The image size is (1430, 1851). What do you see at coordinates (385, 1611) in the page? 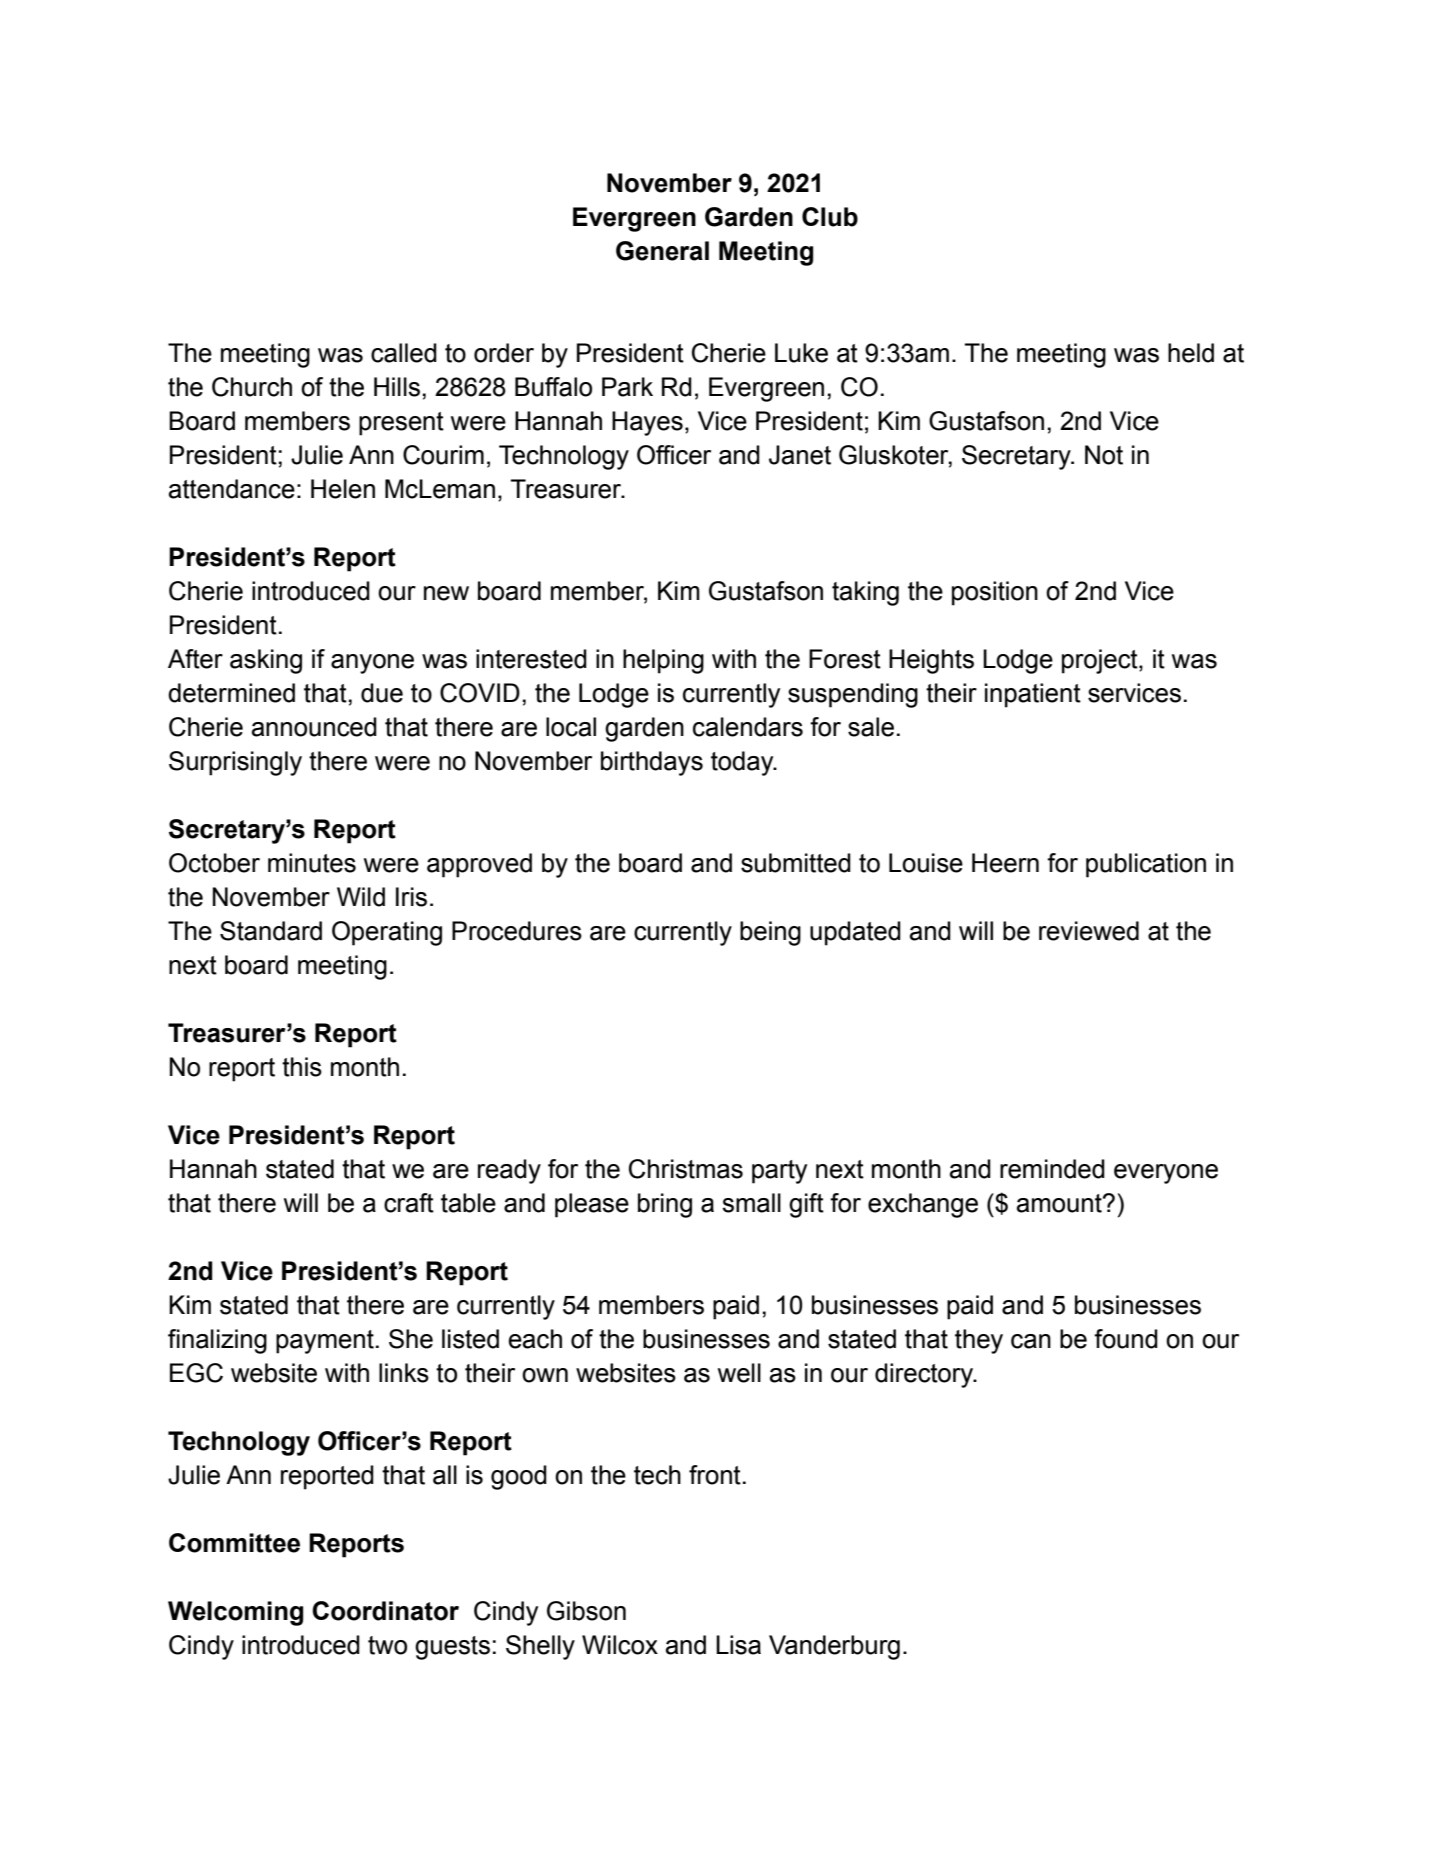
I see `Coordinator` at bounding box center [385, 1611].
